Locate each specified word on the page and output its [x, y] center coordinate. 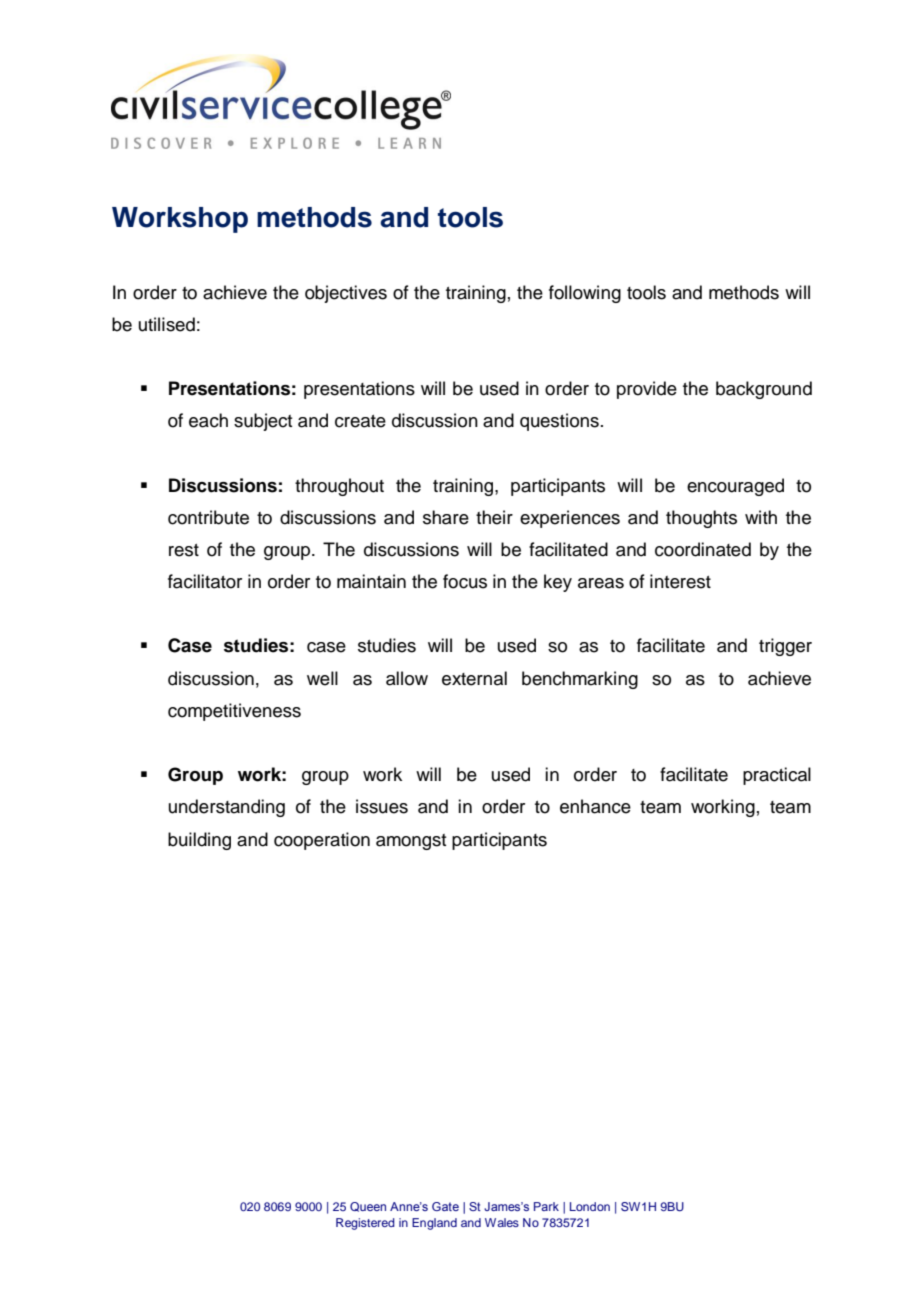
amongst [411, 842]
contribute [208, 517]
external [474, 678]
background [764, 390]
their [494, 517]
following [585, 294]
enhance [595, 806]
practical [777, 776]
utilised [167, 324]
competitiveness [234, 712]
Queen [368, 1207]
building [199, 841]
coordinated [703, 549]
